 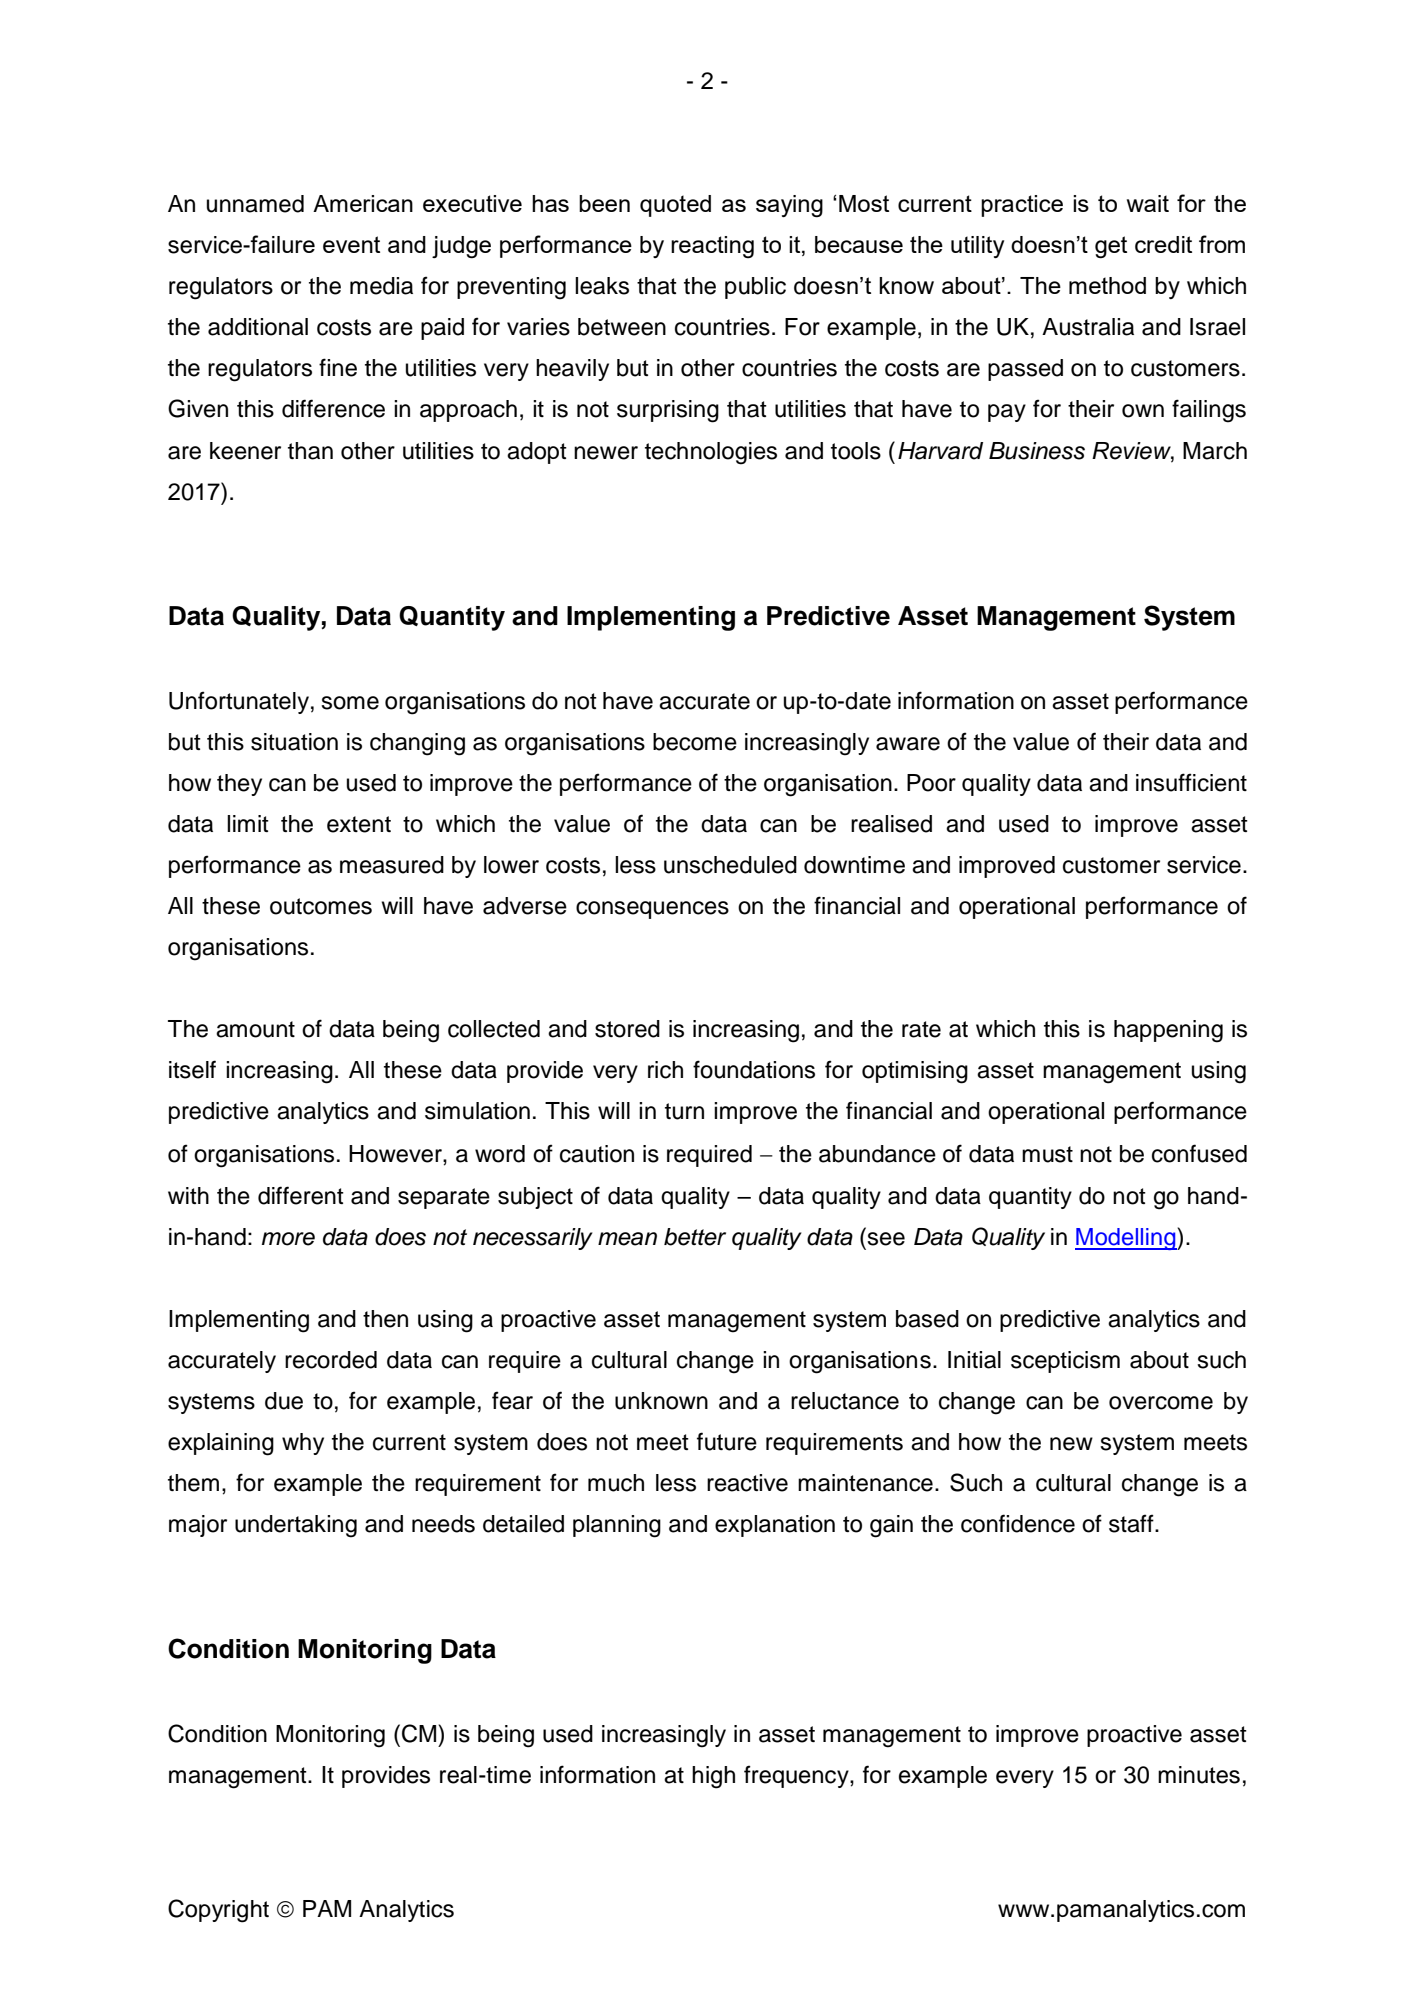 I want to click on get, so click(x=1111, y=247).
